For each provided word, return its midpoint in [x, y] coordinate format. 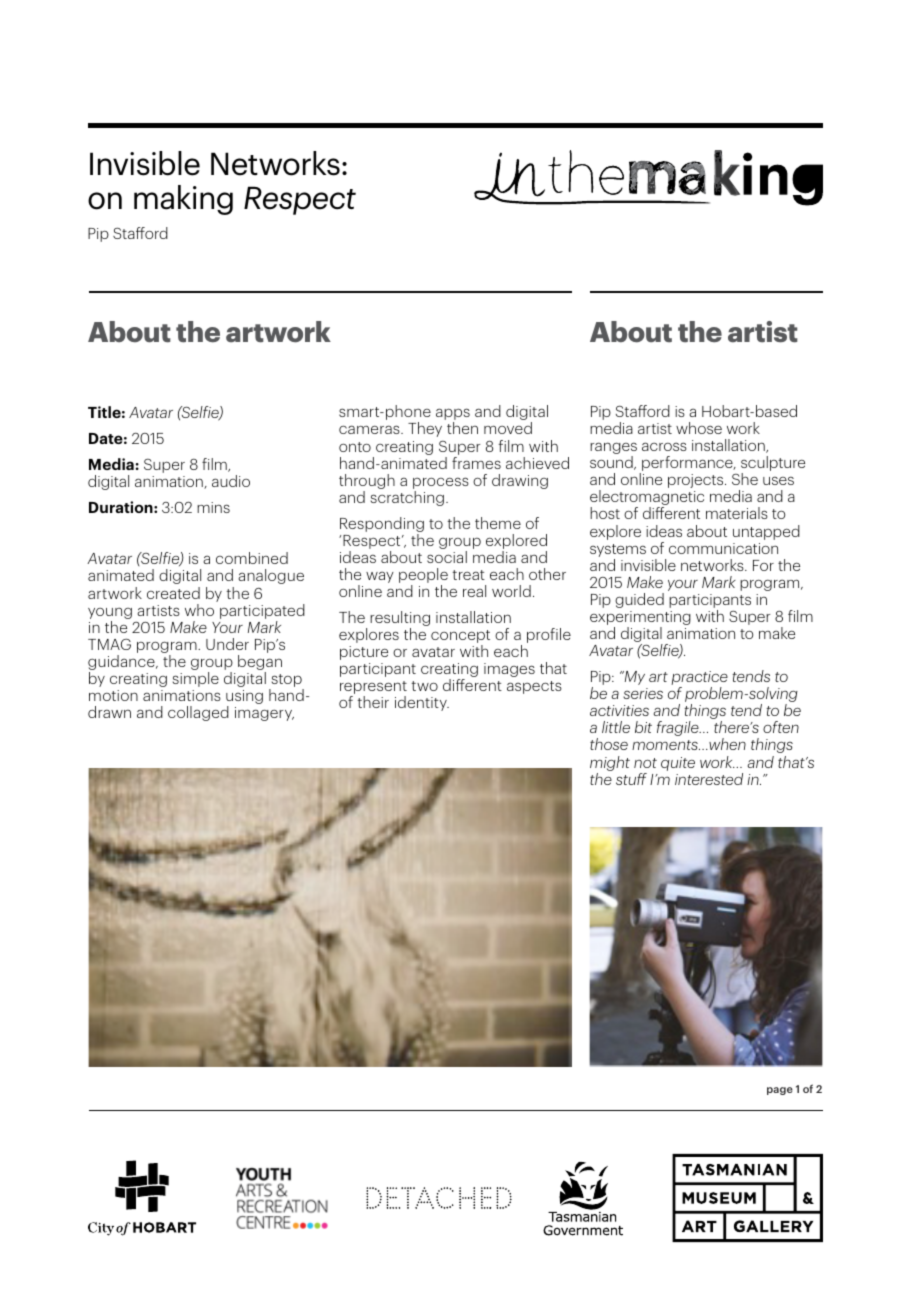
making [183, 200]
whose [699, 428]
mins [213, 507]
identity [422, 703]
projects [697, 481]
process [441, 484]
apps [453, 415]
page [780, 1091]
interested [709, 779]
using [244, 698]
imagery [264, 714]
